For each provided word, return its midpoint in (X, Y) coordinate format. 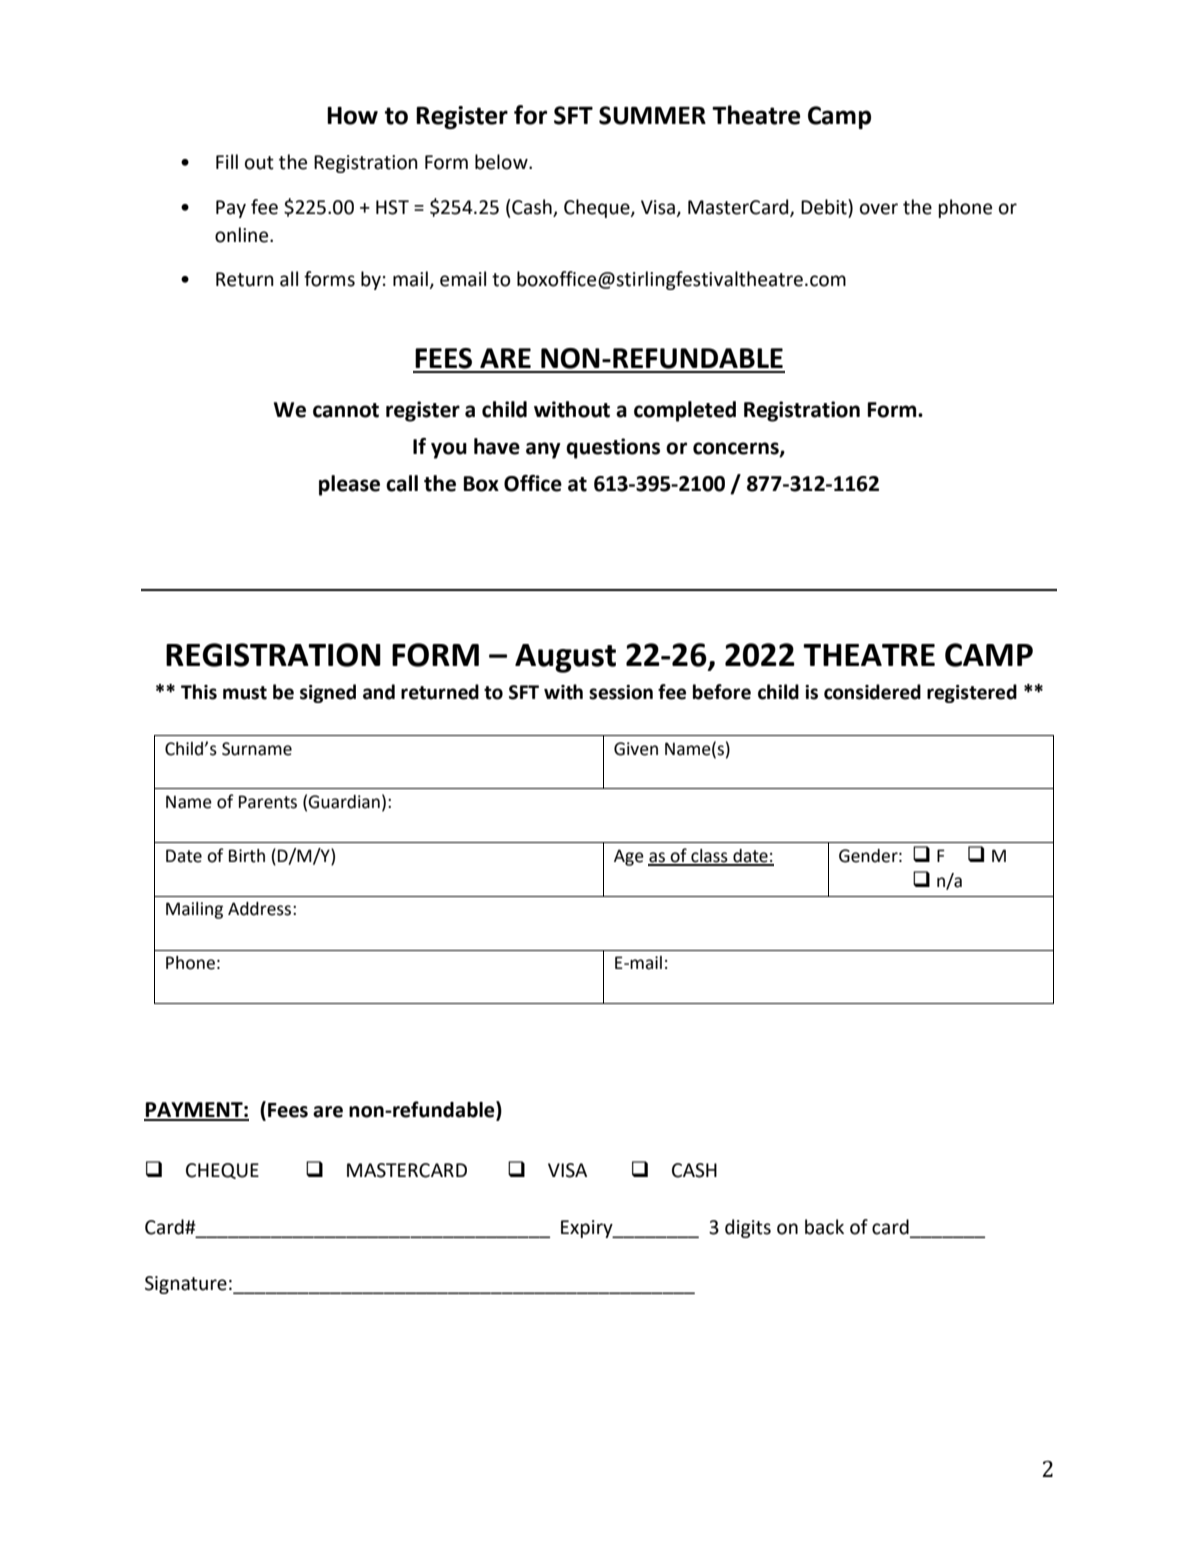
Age (629, 857)
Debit (825, 207)
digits (748, 1228)
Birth (247, 856)
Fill (227, 161)
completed (685, 411)
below (502, 162)
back (824, 1227)
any (543, 450)
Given (636, 749)
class (709, 857)
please (349, 485)
